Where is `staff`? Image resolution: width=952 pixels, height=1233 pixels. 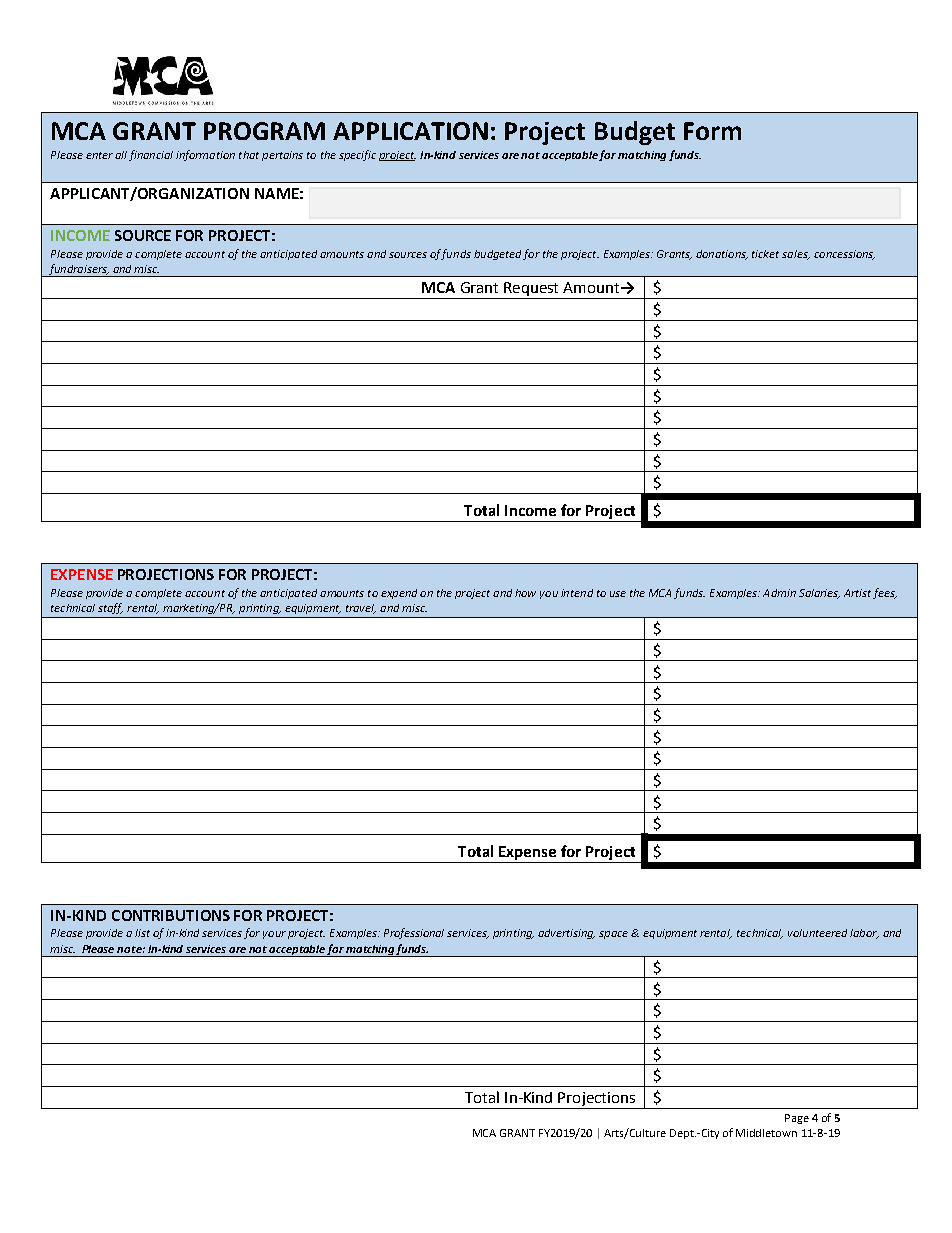 staff is located at coordinates (110, 608).
